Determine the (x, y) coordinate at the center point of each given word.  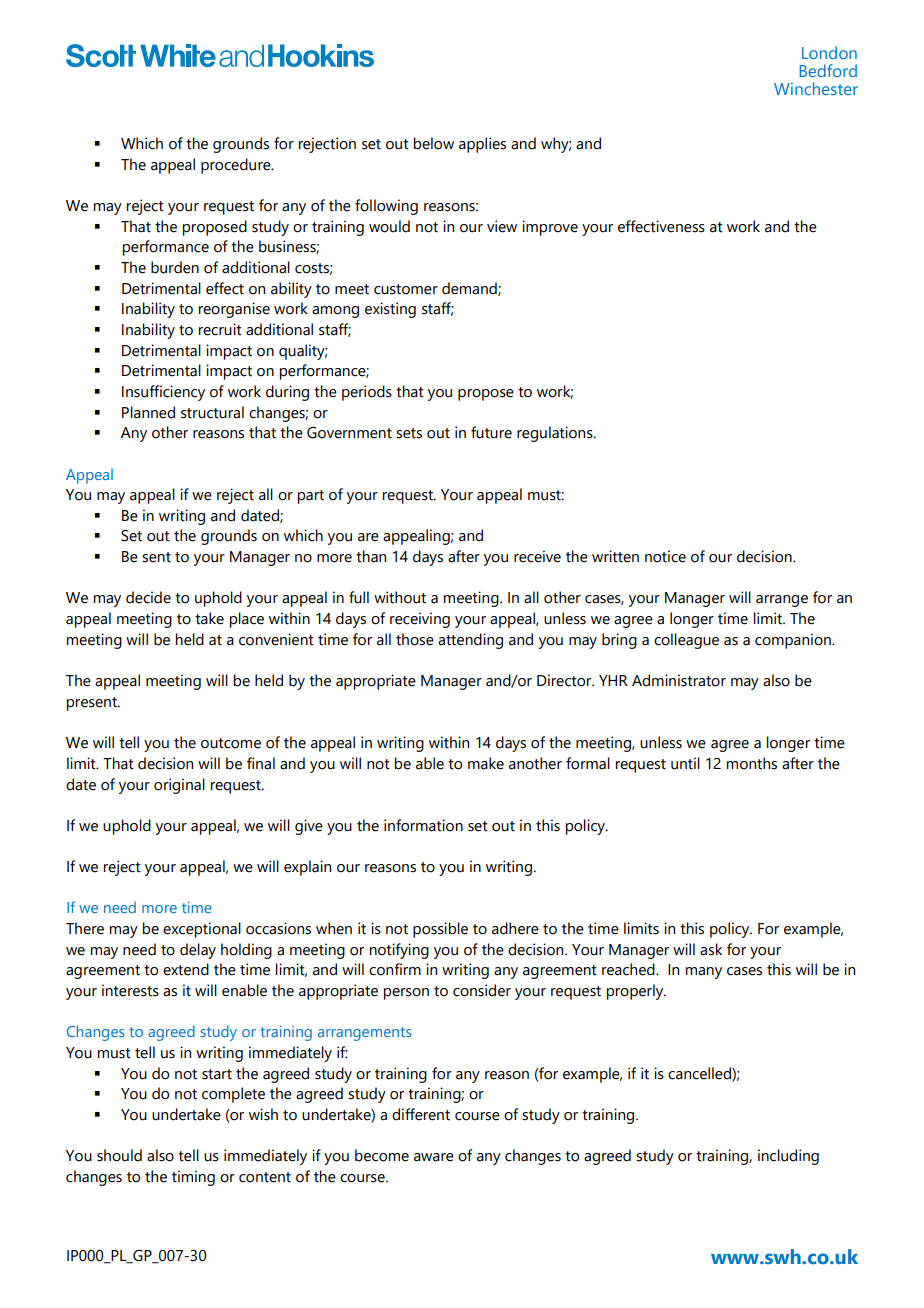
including (788, 1157)
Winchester (816, 88)
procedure (237, 166)
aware (434, 1157)
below (434, 143)
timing (193, 1178)
